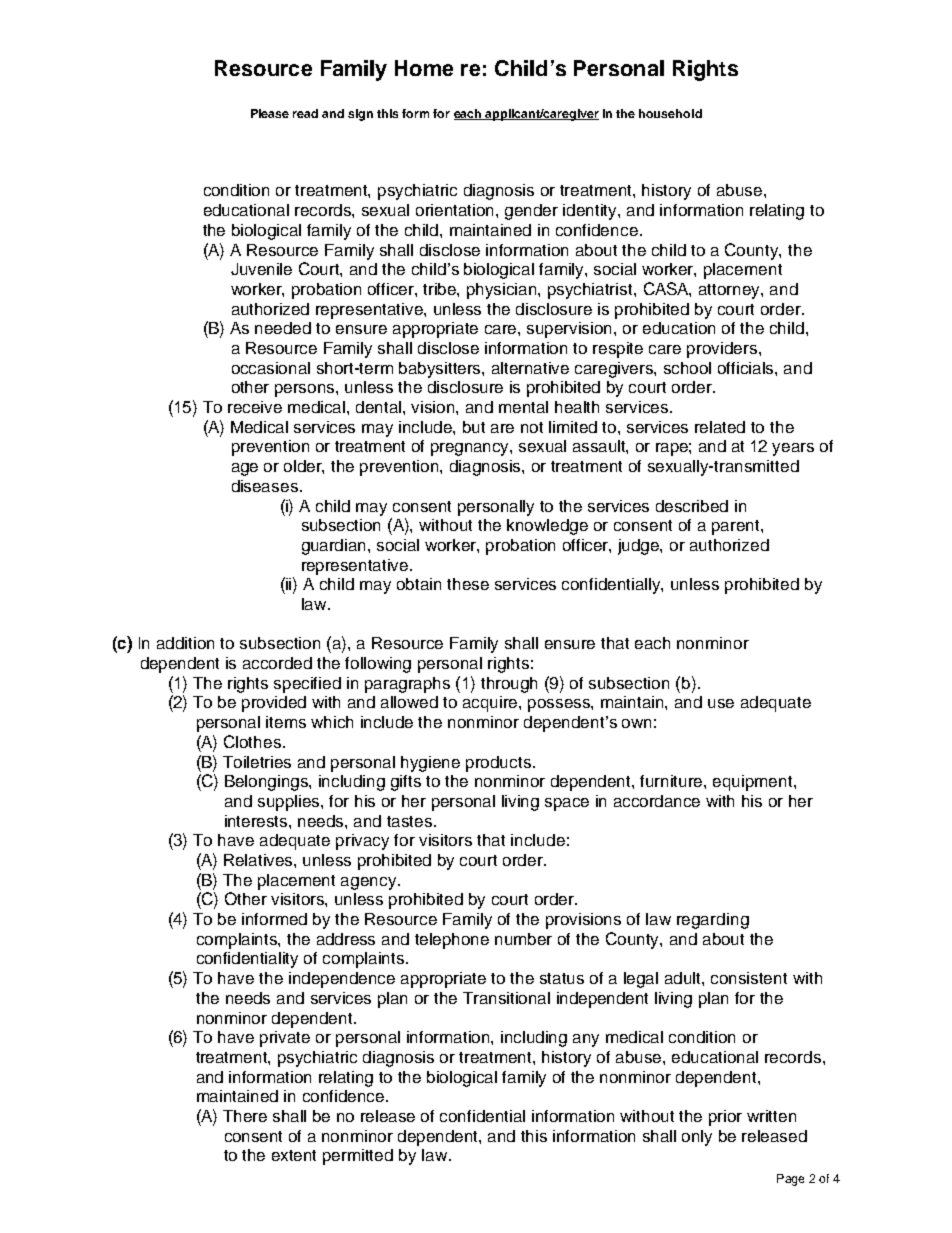 The height and width of the document is (1233, 952). What do you see at coordinates (500, 764) in the document?
I see `products` at bounding box center [500, 764].
